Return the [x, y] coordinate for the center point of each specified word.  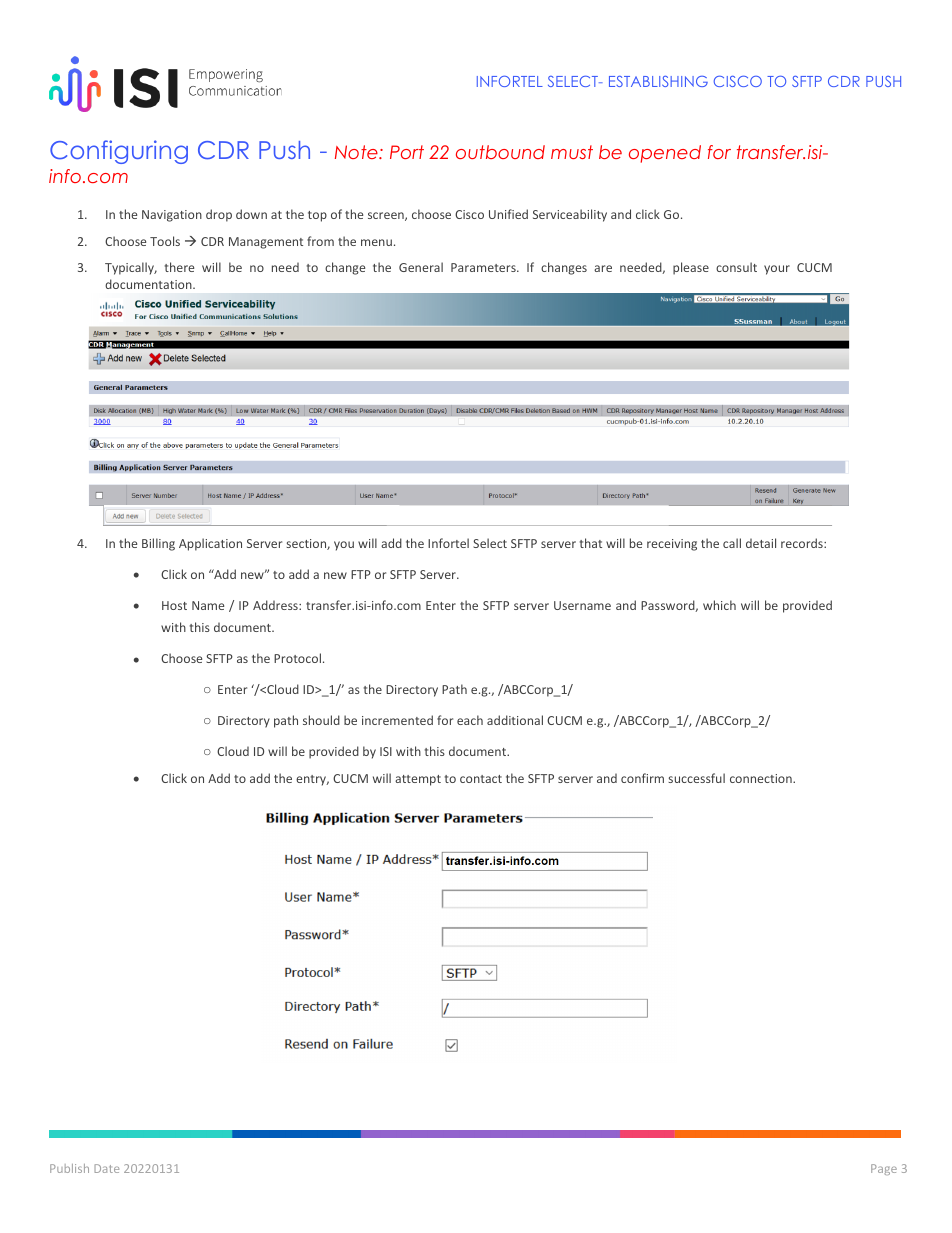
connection [762, 778]
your [777, 270]
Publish [69, 1168]
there [179, 267]
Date [106, 1168]
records [803, 543]
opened [665, 154]
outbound [500, 152]
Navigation [172, 216]
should [321, 720]
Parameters [484, 267]
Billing [158, 544]
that [591, 543]
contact [481, 779]
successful [696, 778]
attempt [418, 780]
